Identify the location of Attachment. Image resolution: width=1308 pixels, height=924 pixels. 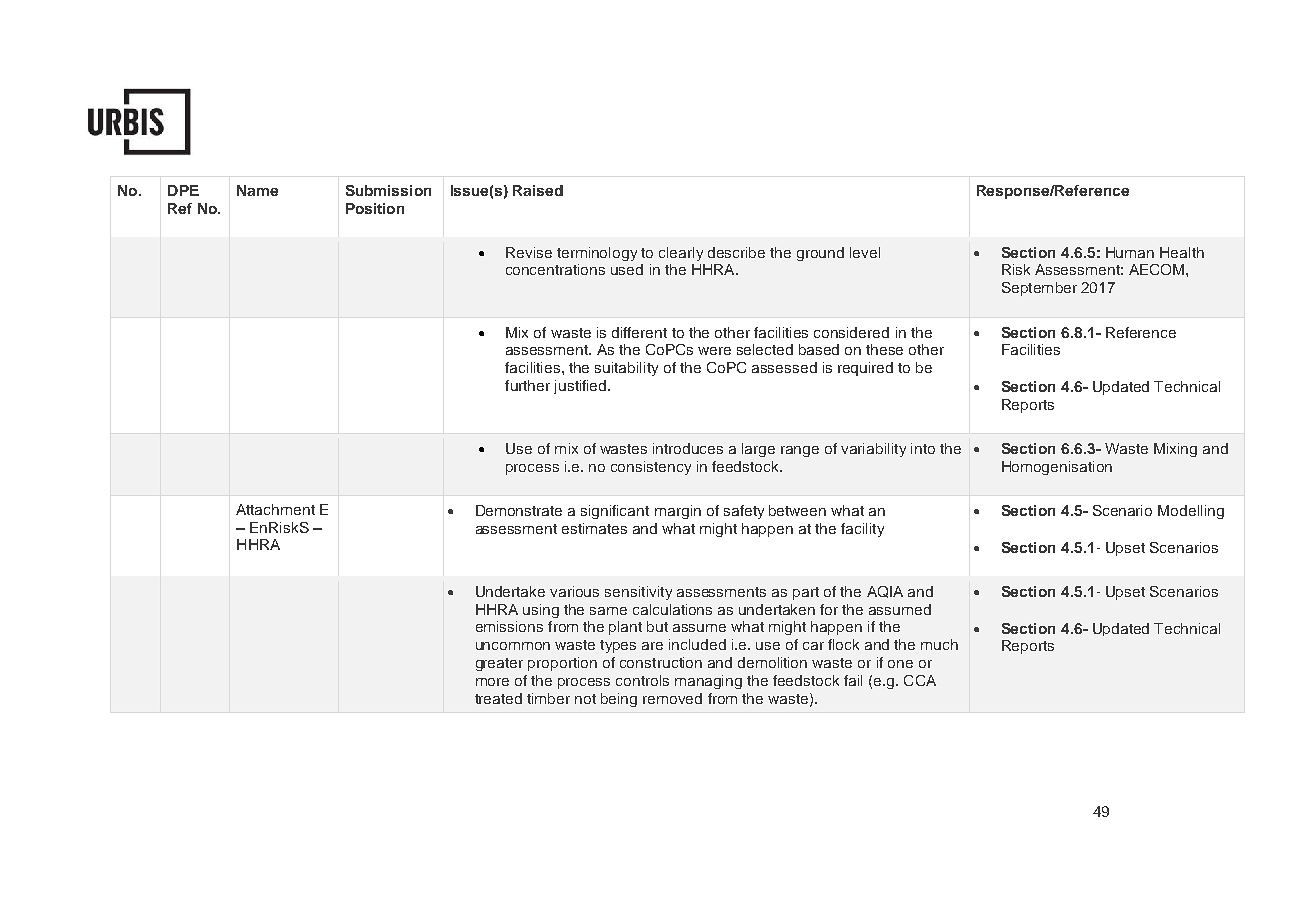
(275, 509).
